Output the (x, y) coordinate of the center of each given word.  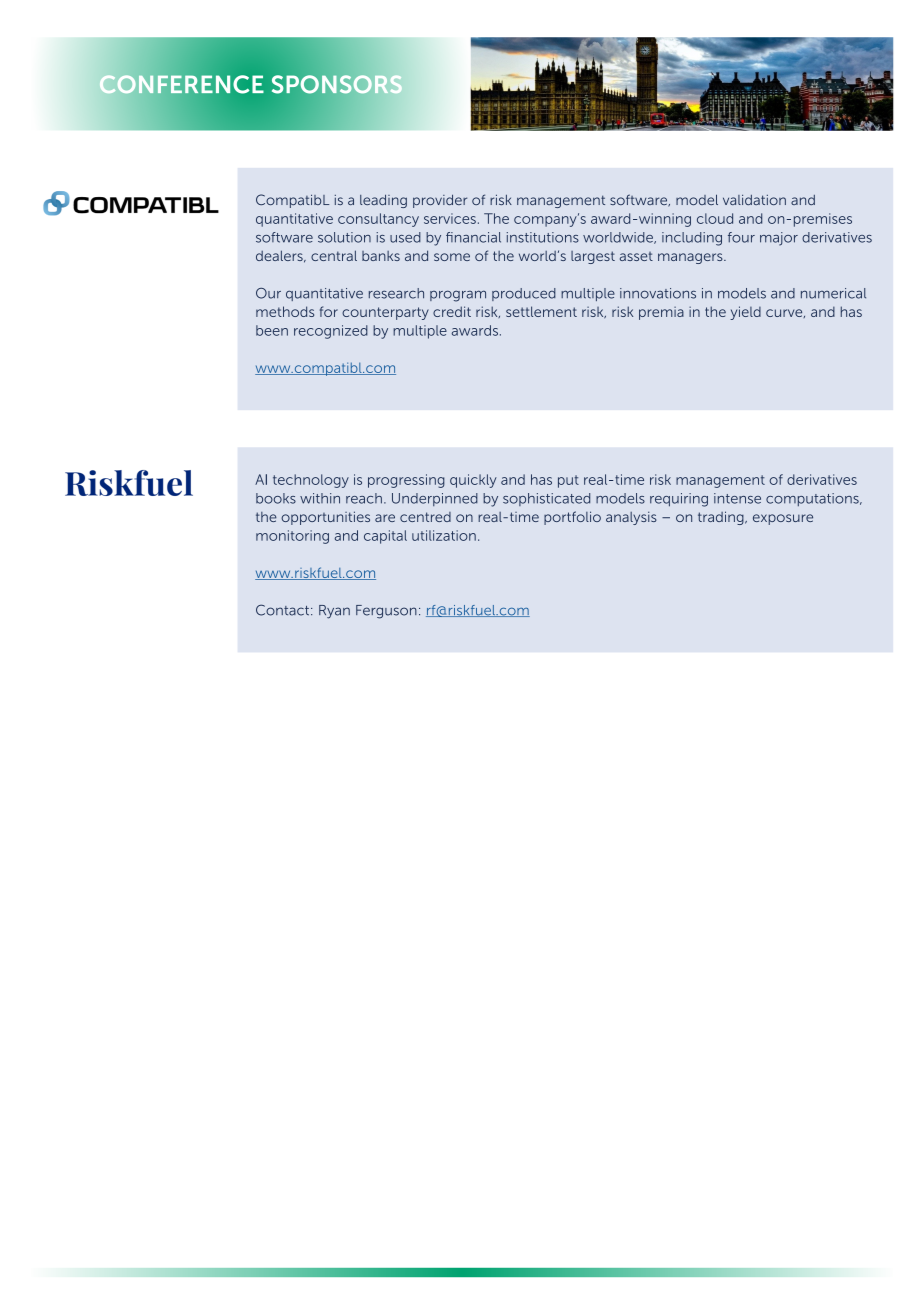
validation (754, 200)
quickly (473, 481)
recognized (331, 332)
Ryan (334, 612)
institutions (543, 237)
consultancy (378, 220)
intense (737, 498)
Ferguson (386, 612)
